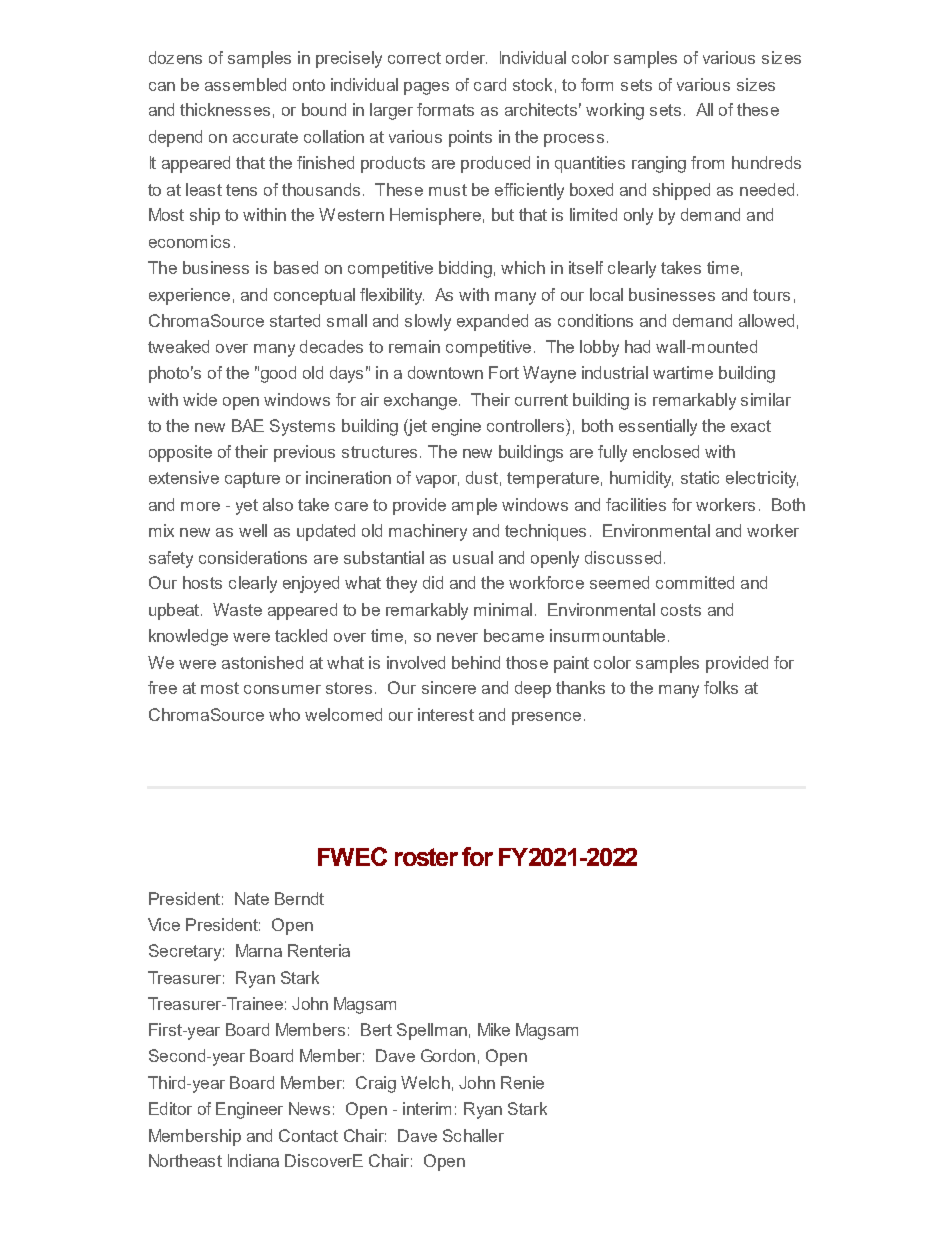 Image resolution: width=952 pixels, height=1233 pixels. I want to click on from, so click(707, 162).
